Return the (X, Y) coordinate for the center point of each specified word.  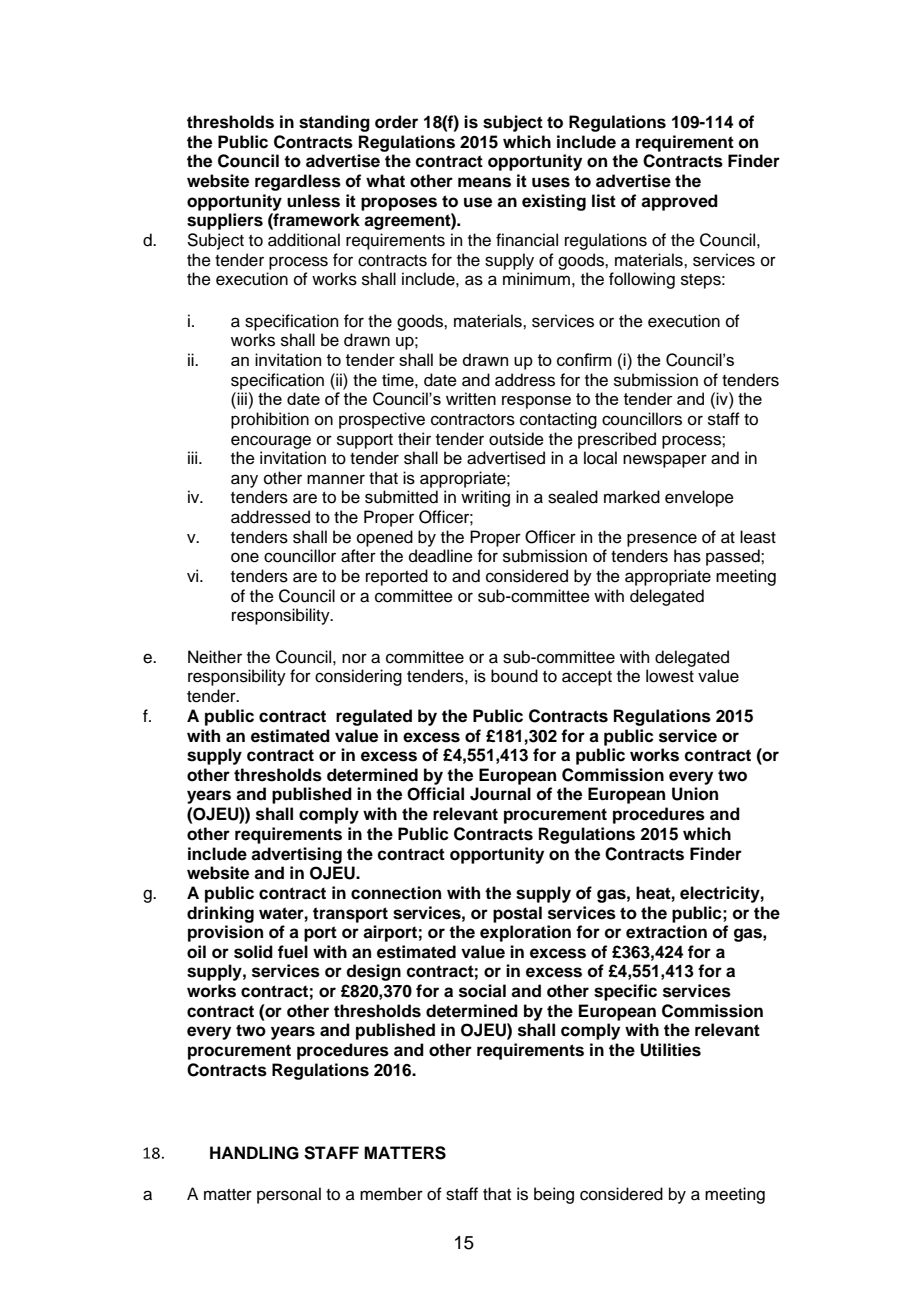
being (554, 1195)
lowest (670, 676)
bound (514, 676)
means (484, 182)
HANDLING (254, 1153)
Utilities (670, 1050)
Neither (215, 657)
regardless (298, 182)
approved (679, 202)
